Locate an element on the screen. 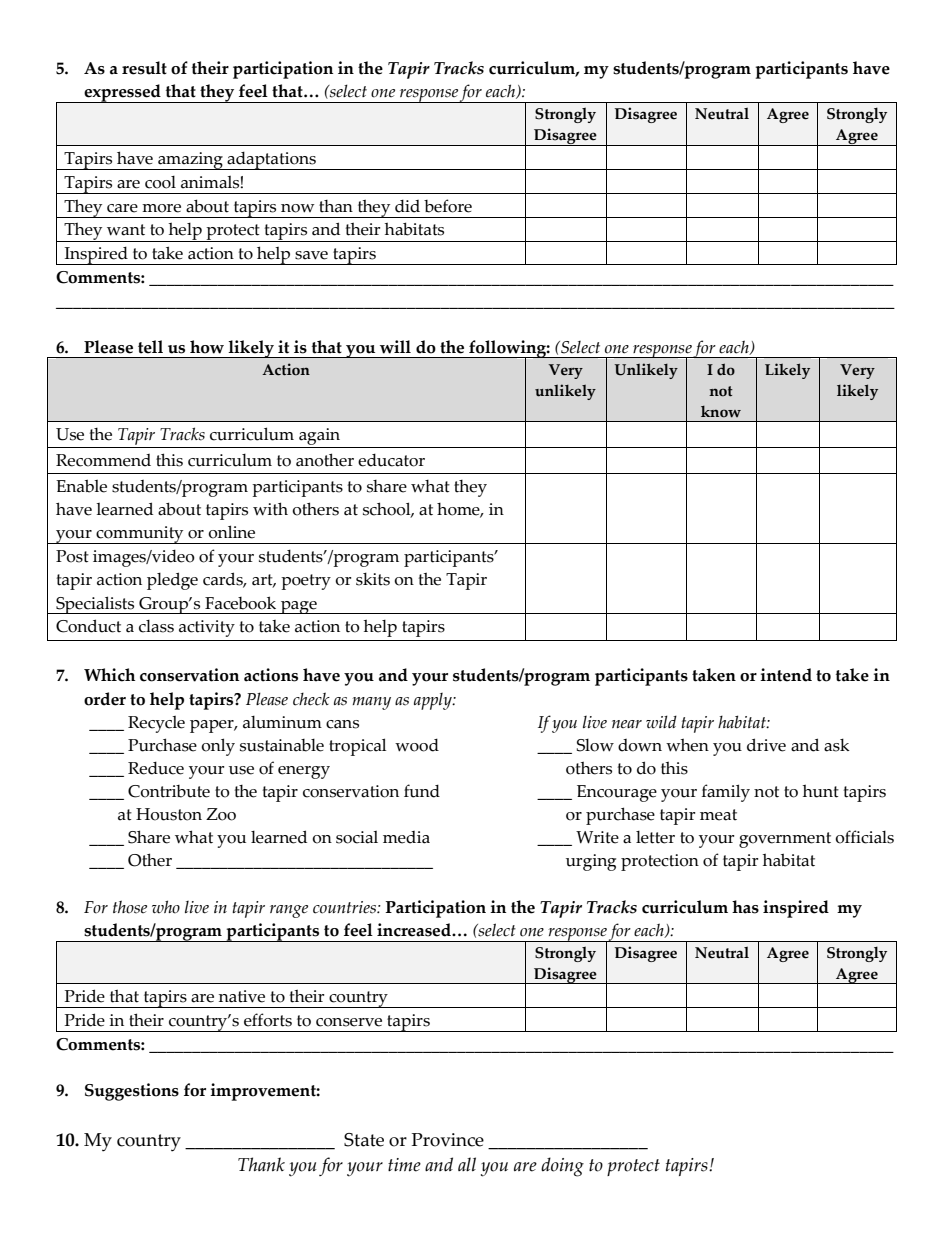 This screenshot has width=952, height=1233. Province is located at coordinates (448, 1140).
